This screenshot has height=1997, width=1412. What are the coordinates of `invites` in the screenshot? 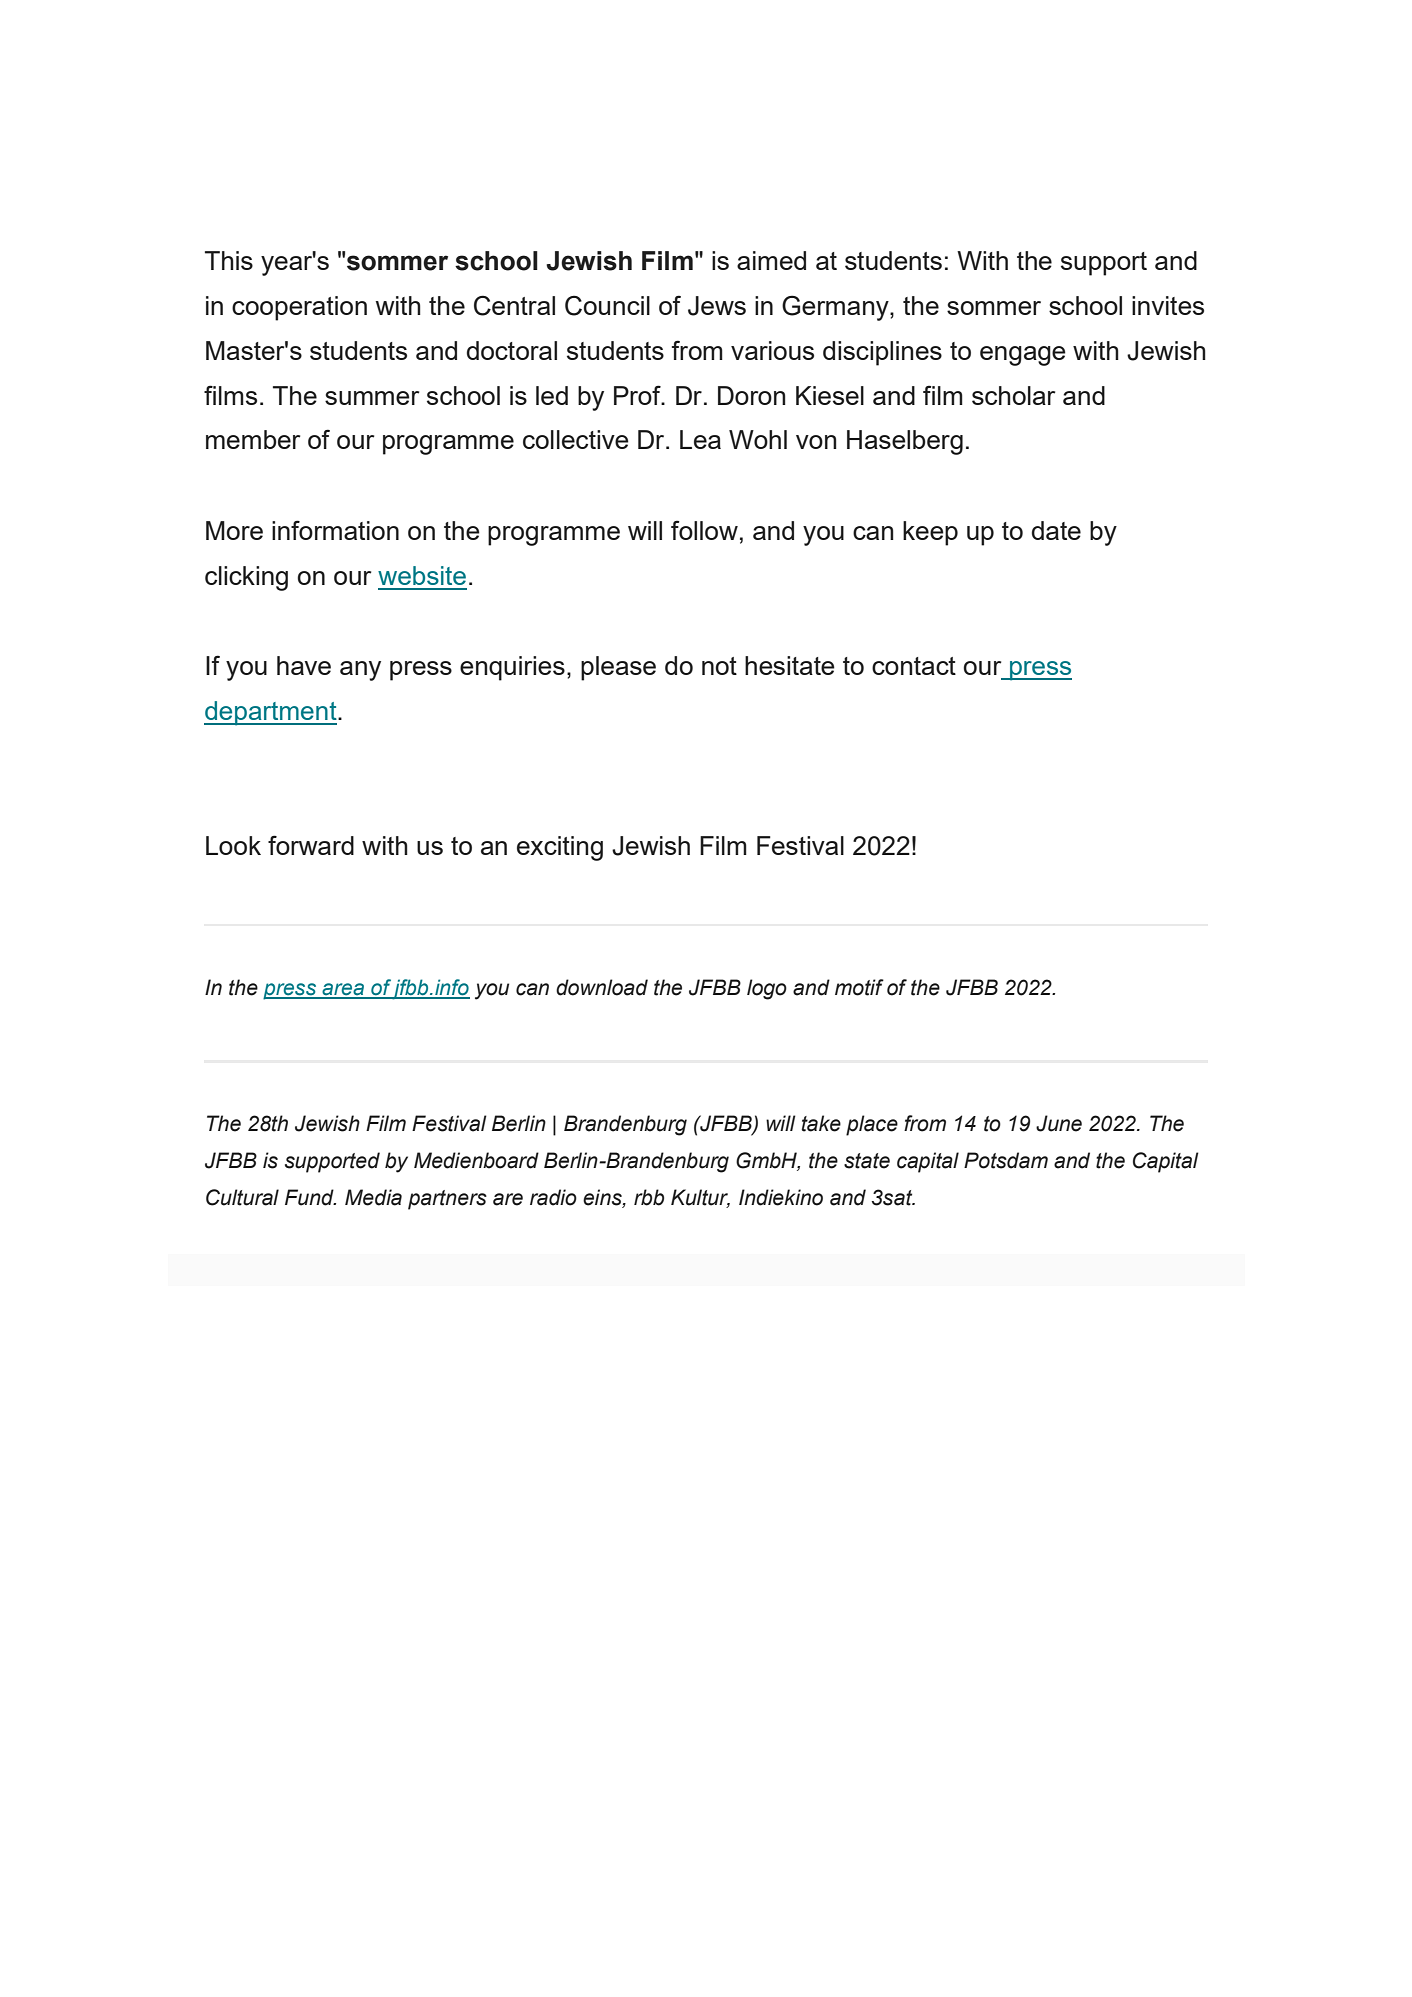 It's located at (1168, 305).
